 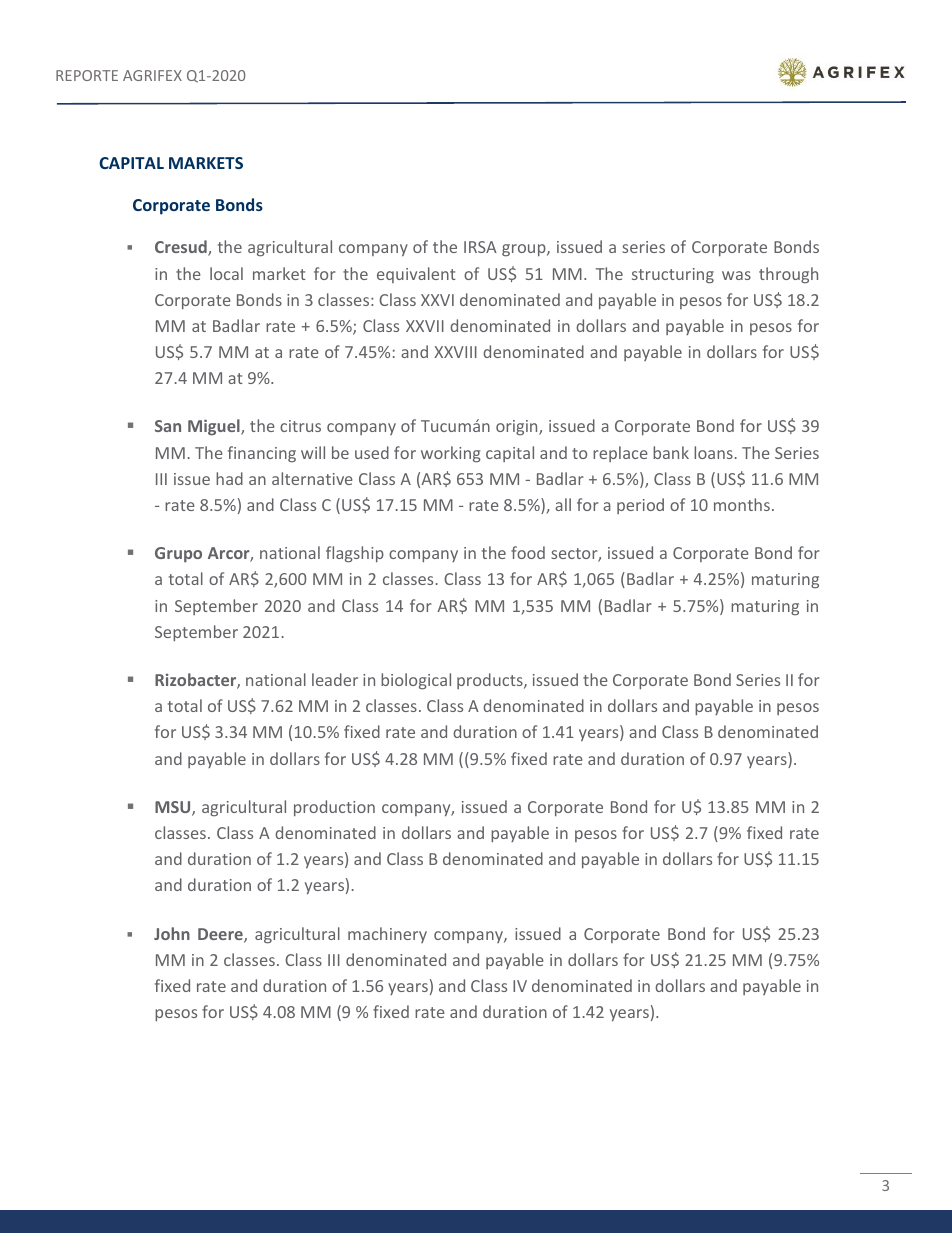 I want to click on San, so click(x=168, y=426).
